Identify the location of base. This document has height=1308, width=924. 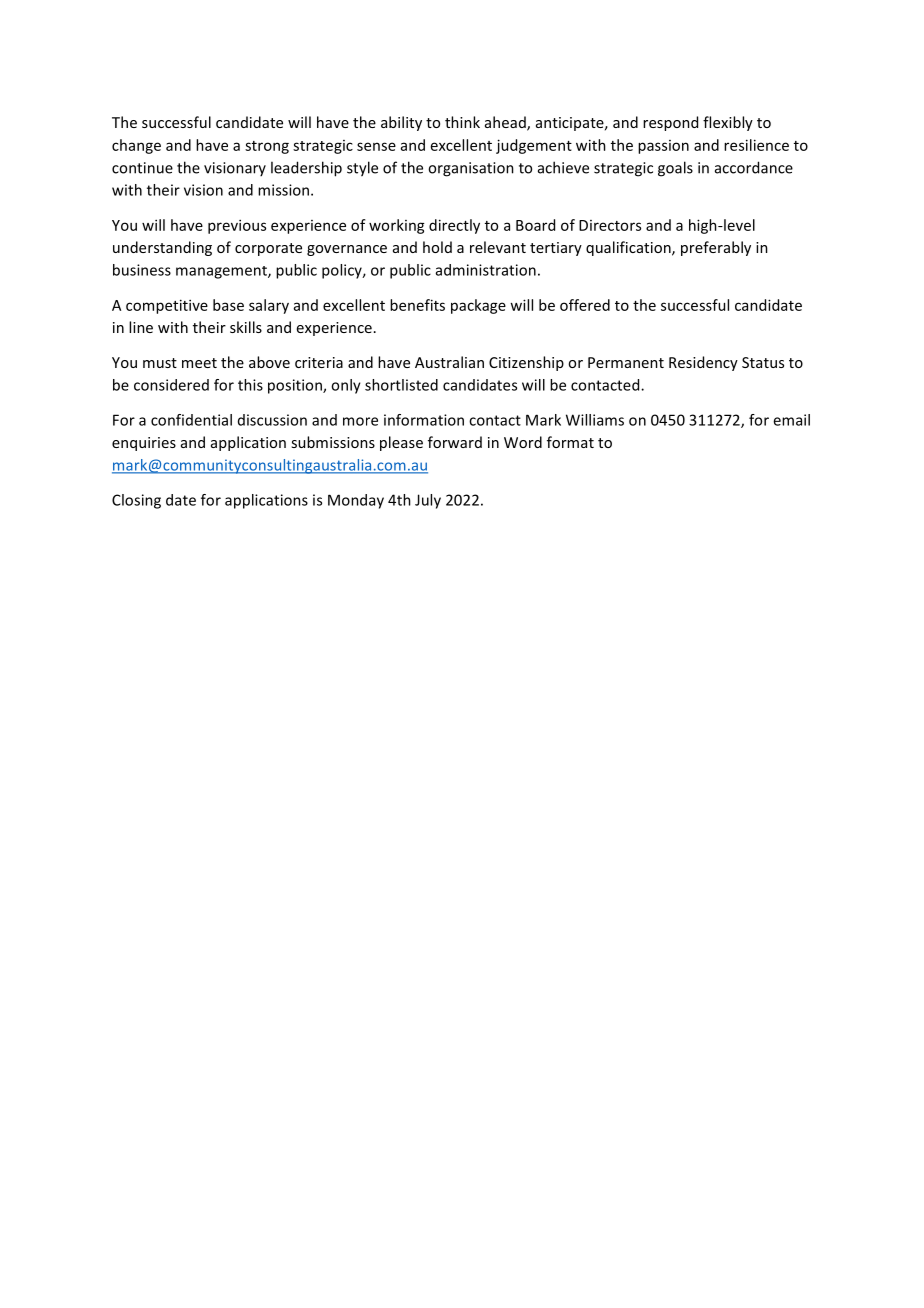
(228, 305).
